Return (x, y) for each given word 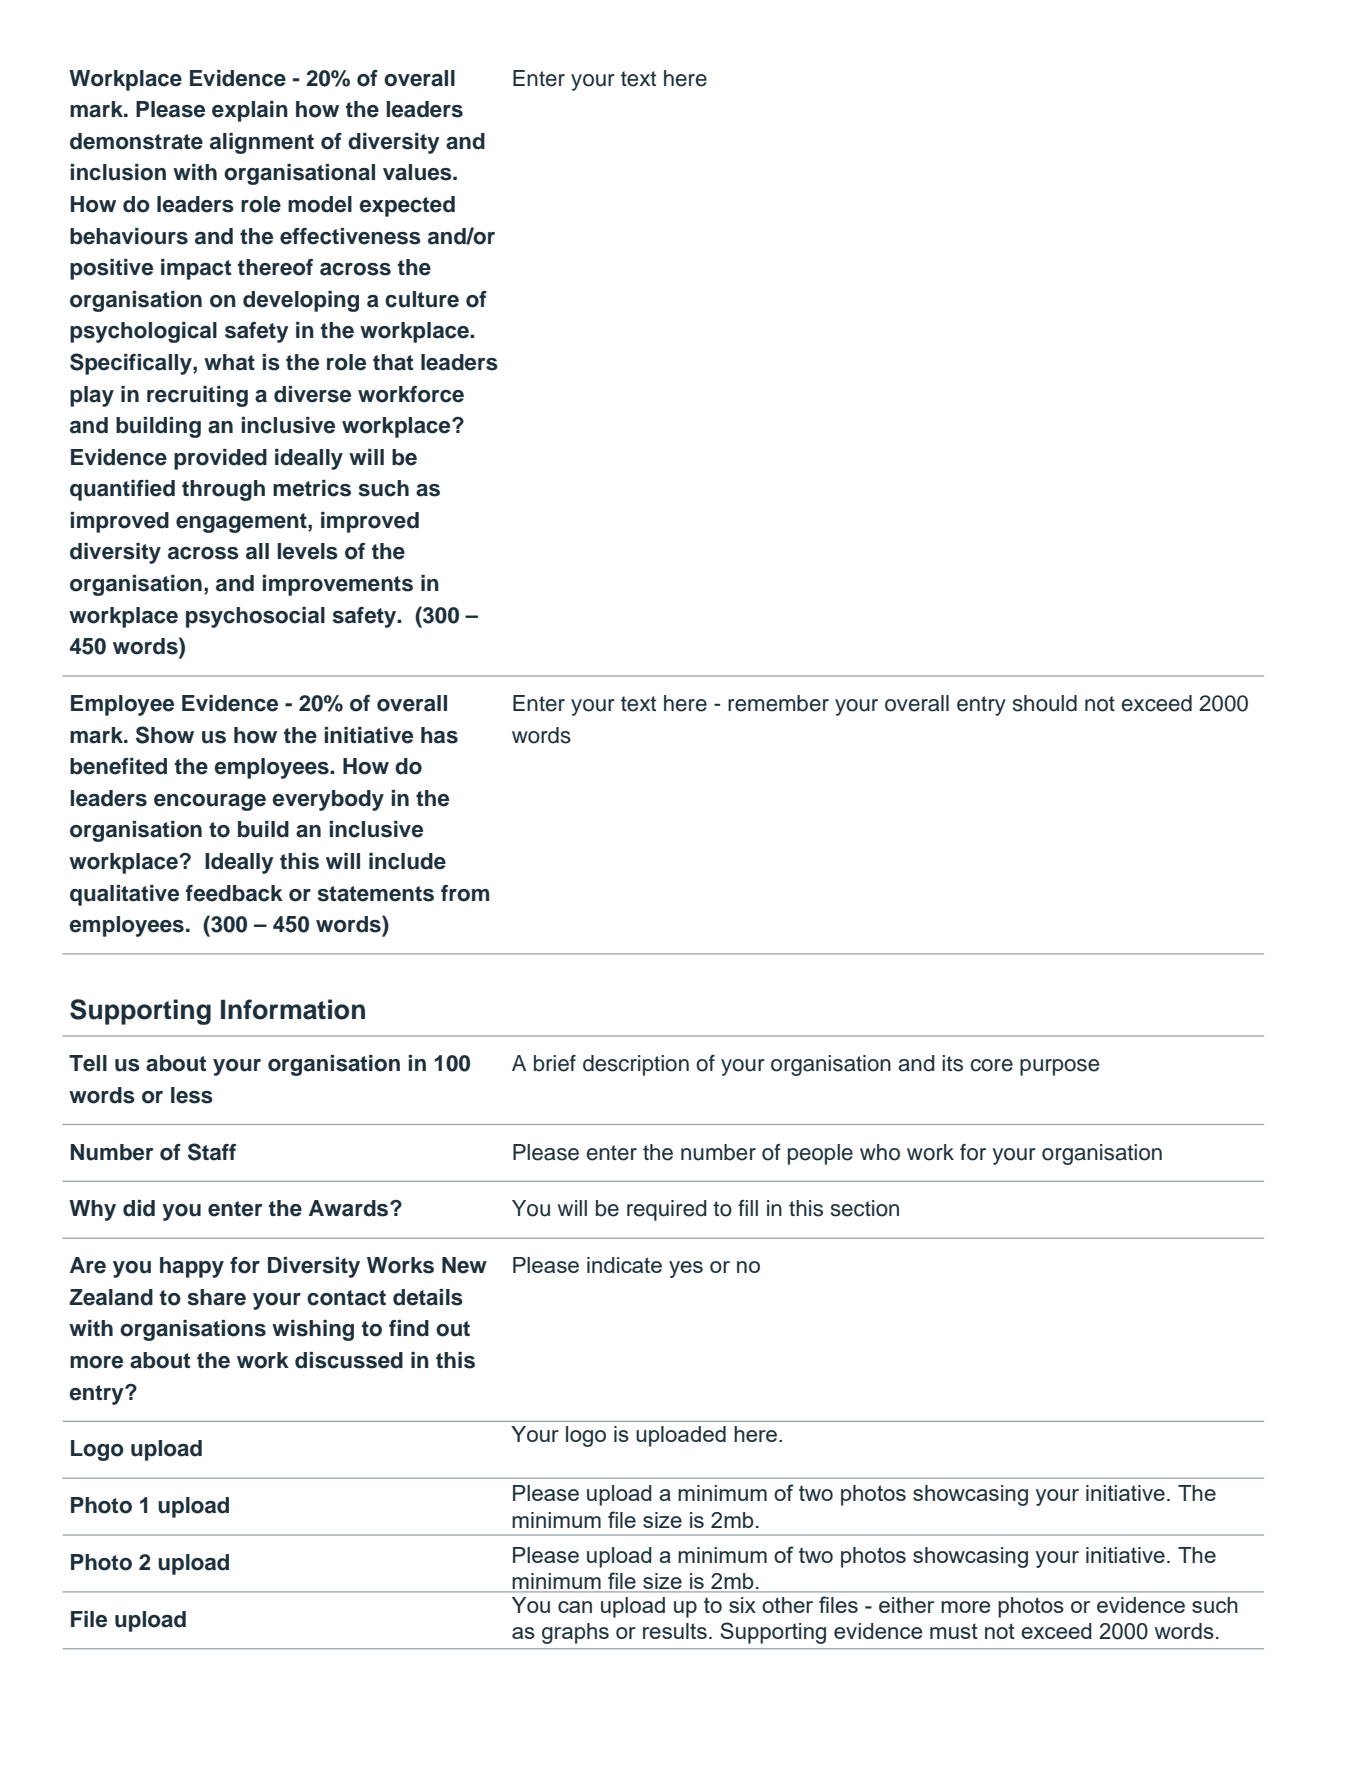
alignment (262, 143)
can (575, 1607)
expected (407, 206)
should (1045, 703)
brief (555, 1063)
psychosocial (255, 617)
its (952, 1063)
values (418, 172)
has (439, 735)
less (192, 1095)
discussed (349, 1360)
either (906, 1605)
